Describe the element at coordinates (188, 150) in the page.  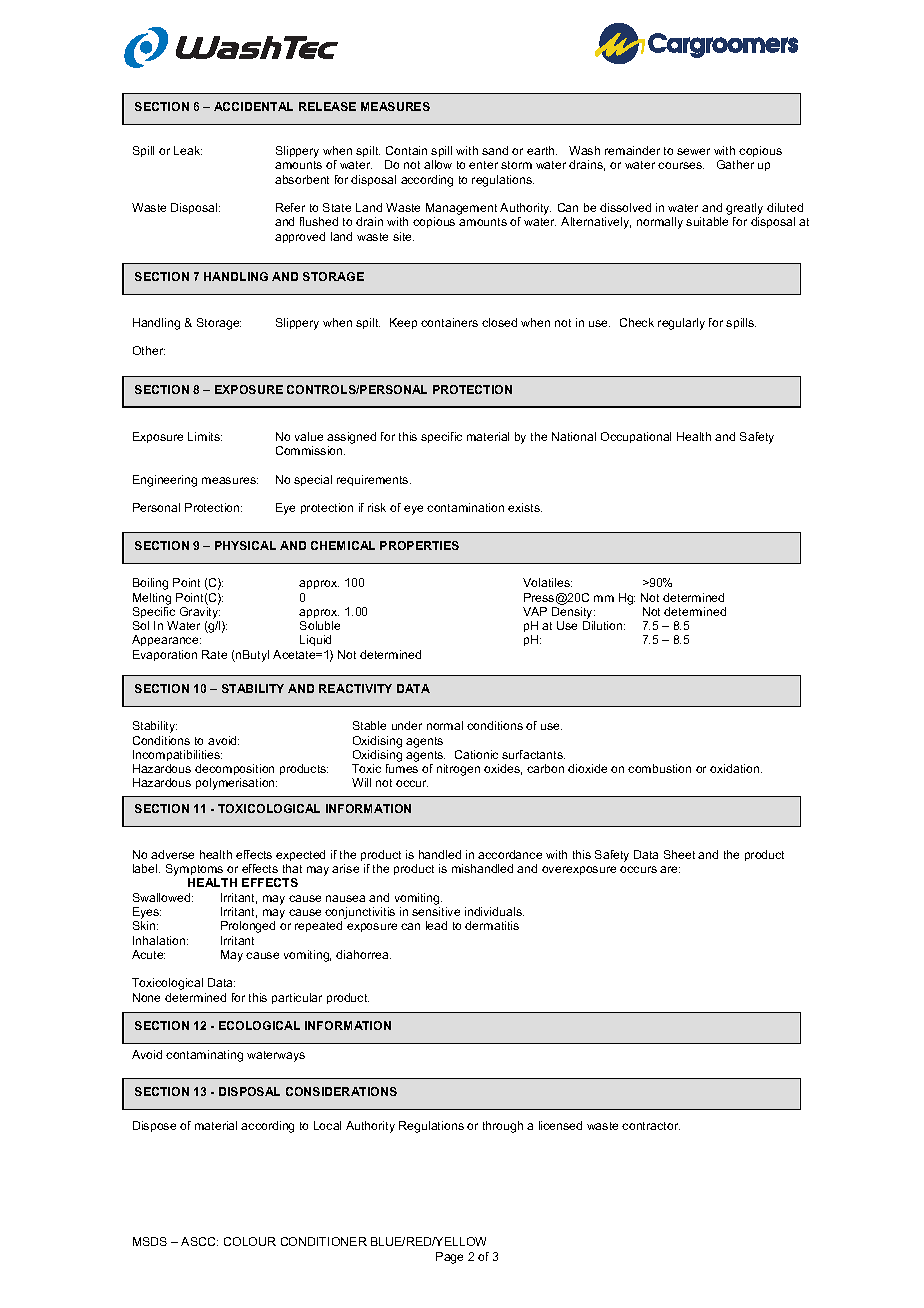
I see `Leak` at that location.
